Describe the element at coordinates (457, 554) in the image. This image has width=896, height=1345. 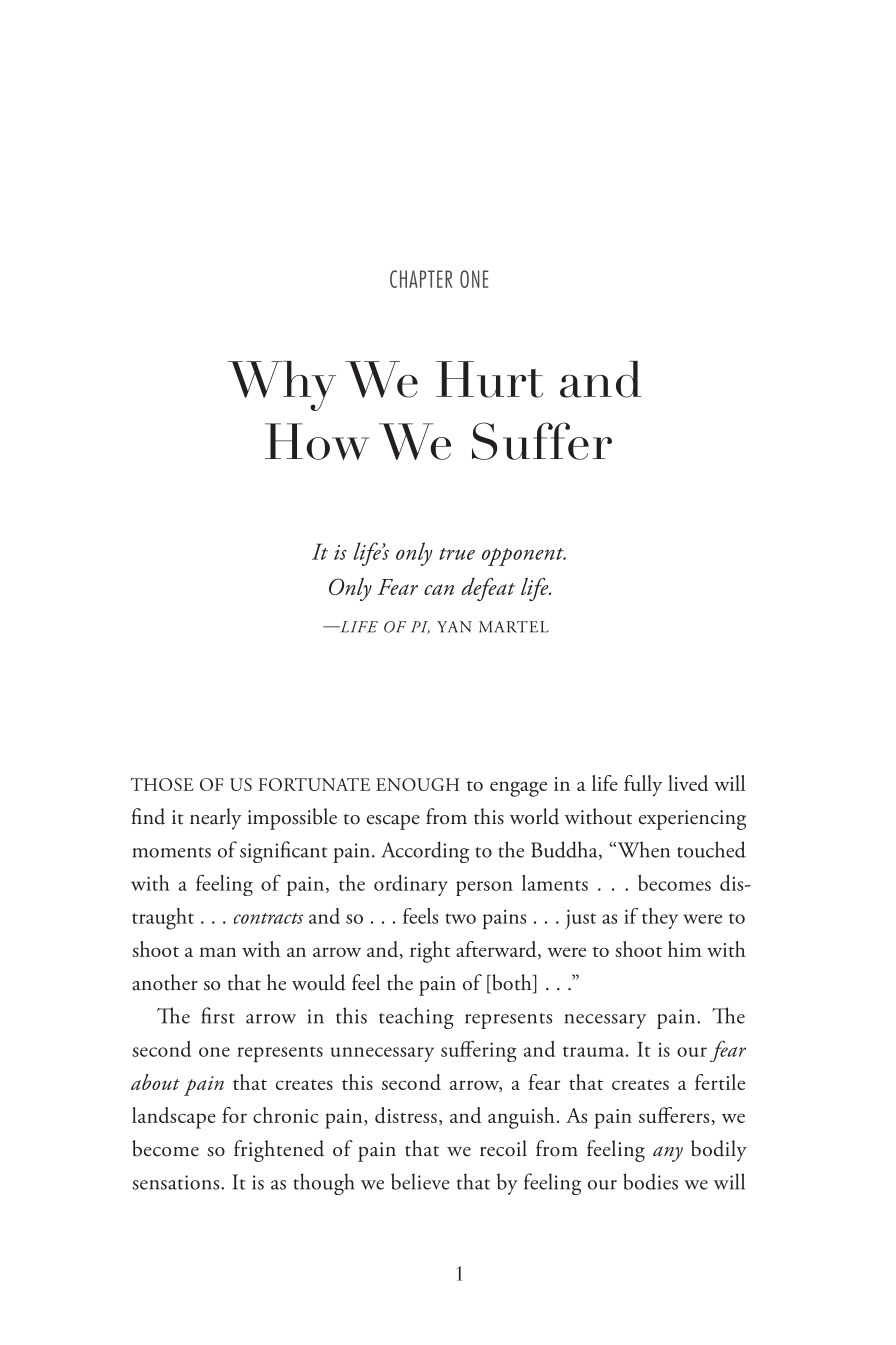
I see `true` at that location.
